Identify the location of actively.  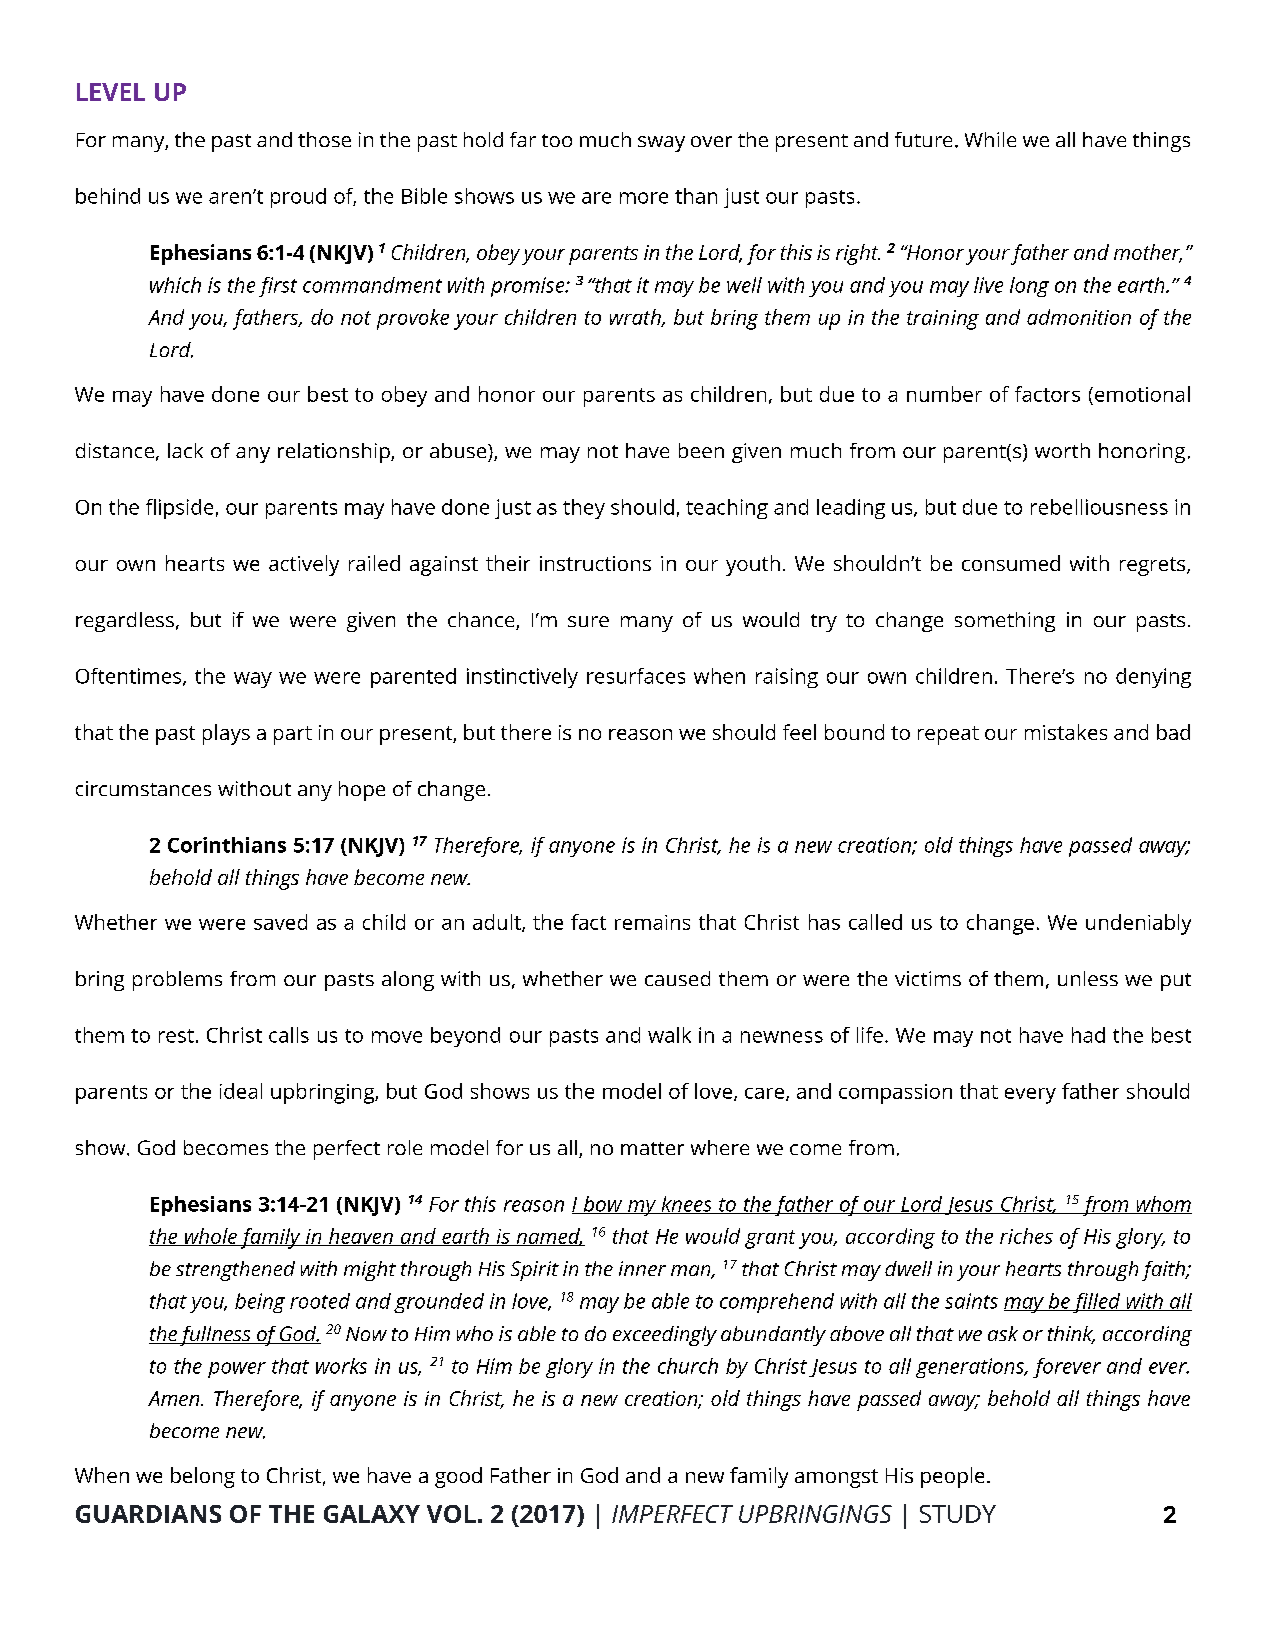
(304, 565).
